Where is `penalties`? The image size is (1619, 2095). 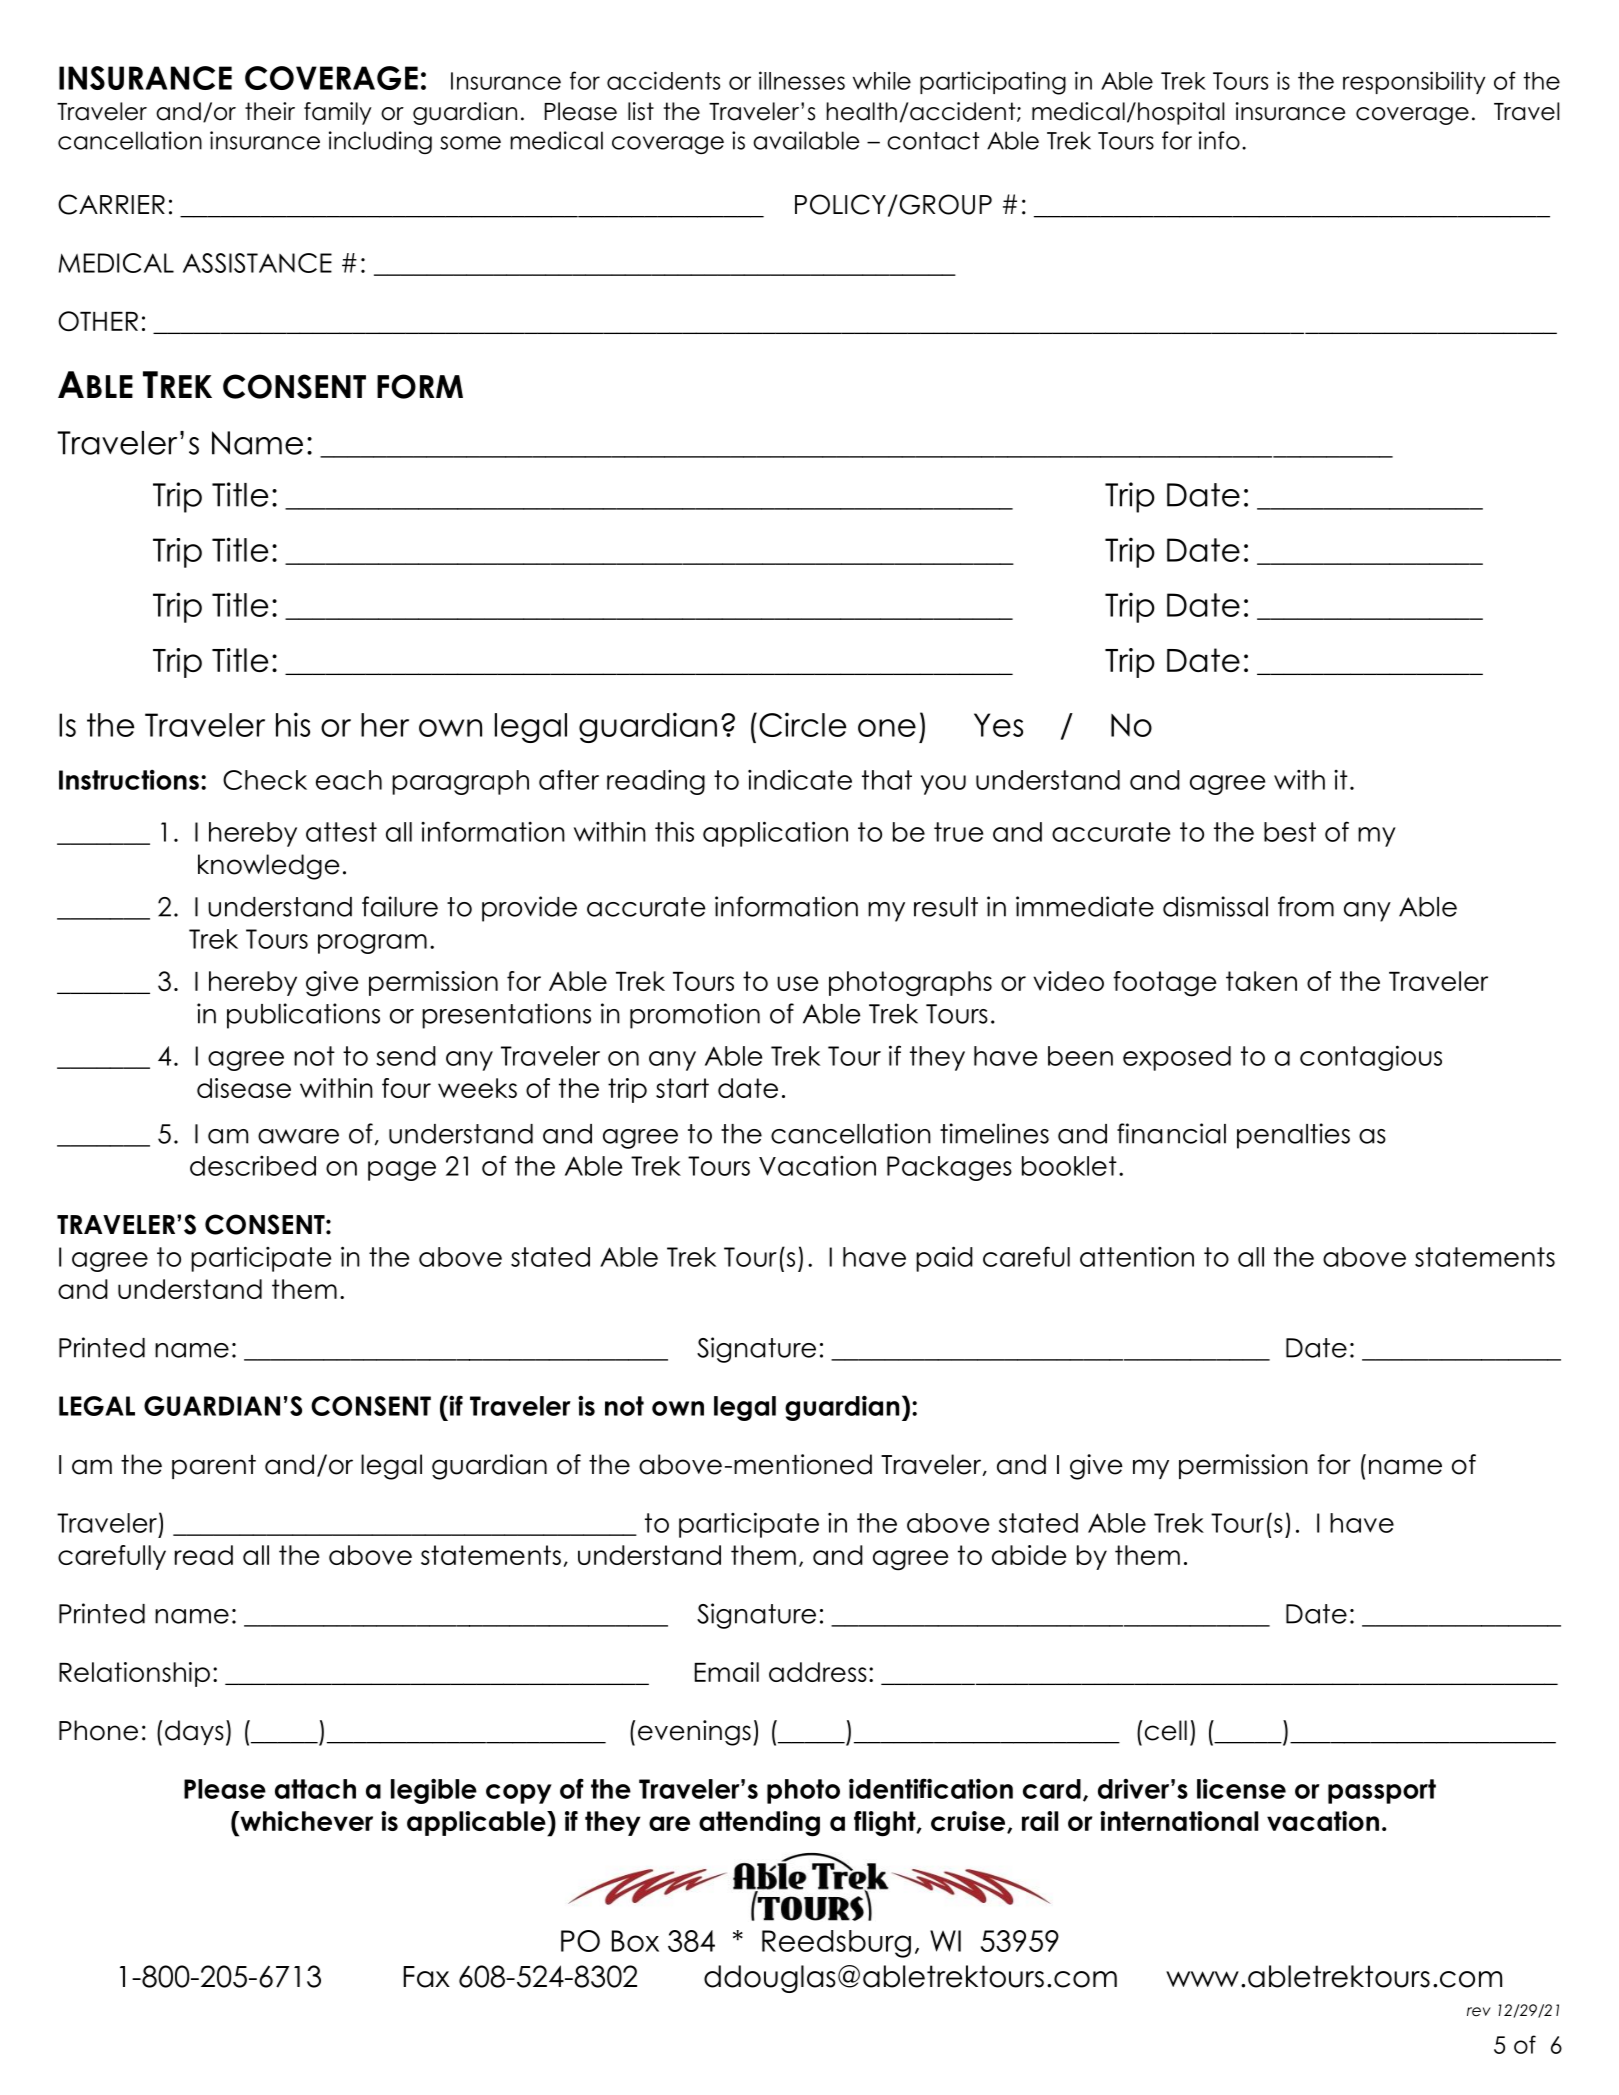
penalties is located at coordinates (1293, 1136).
